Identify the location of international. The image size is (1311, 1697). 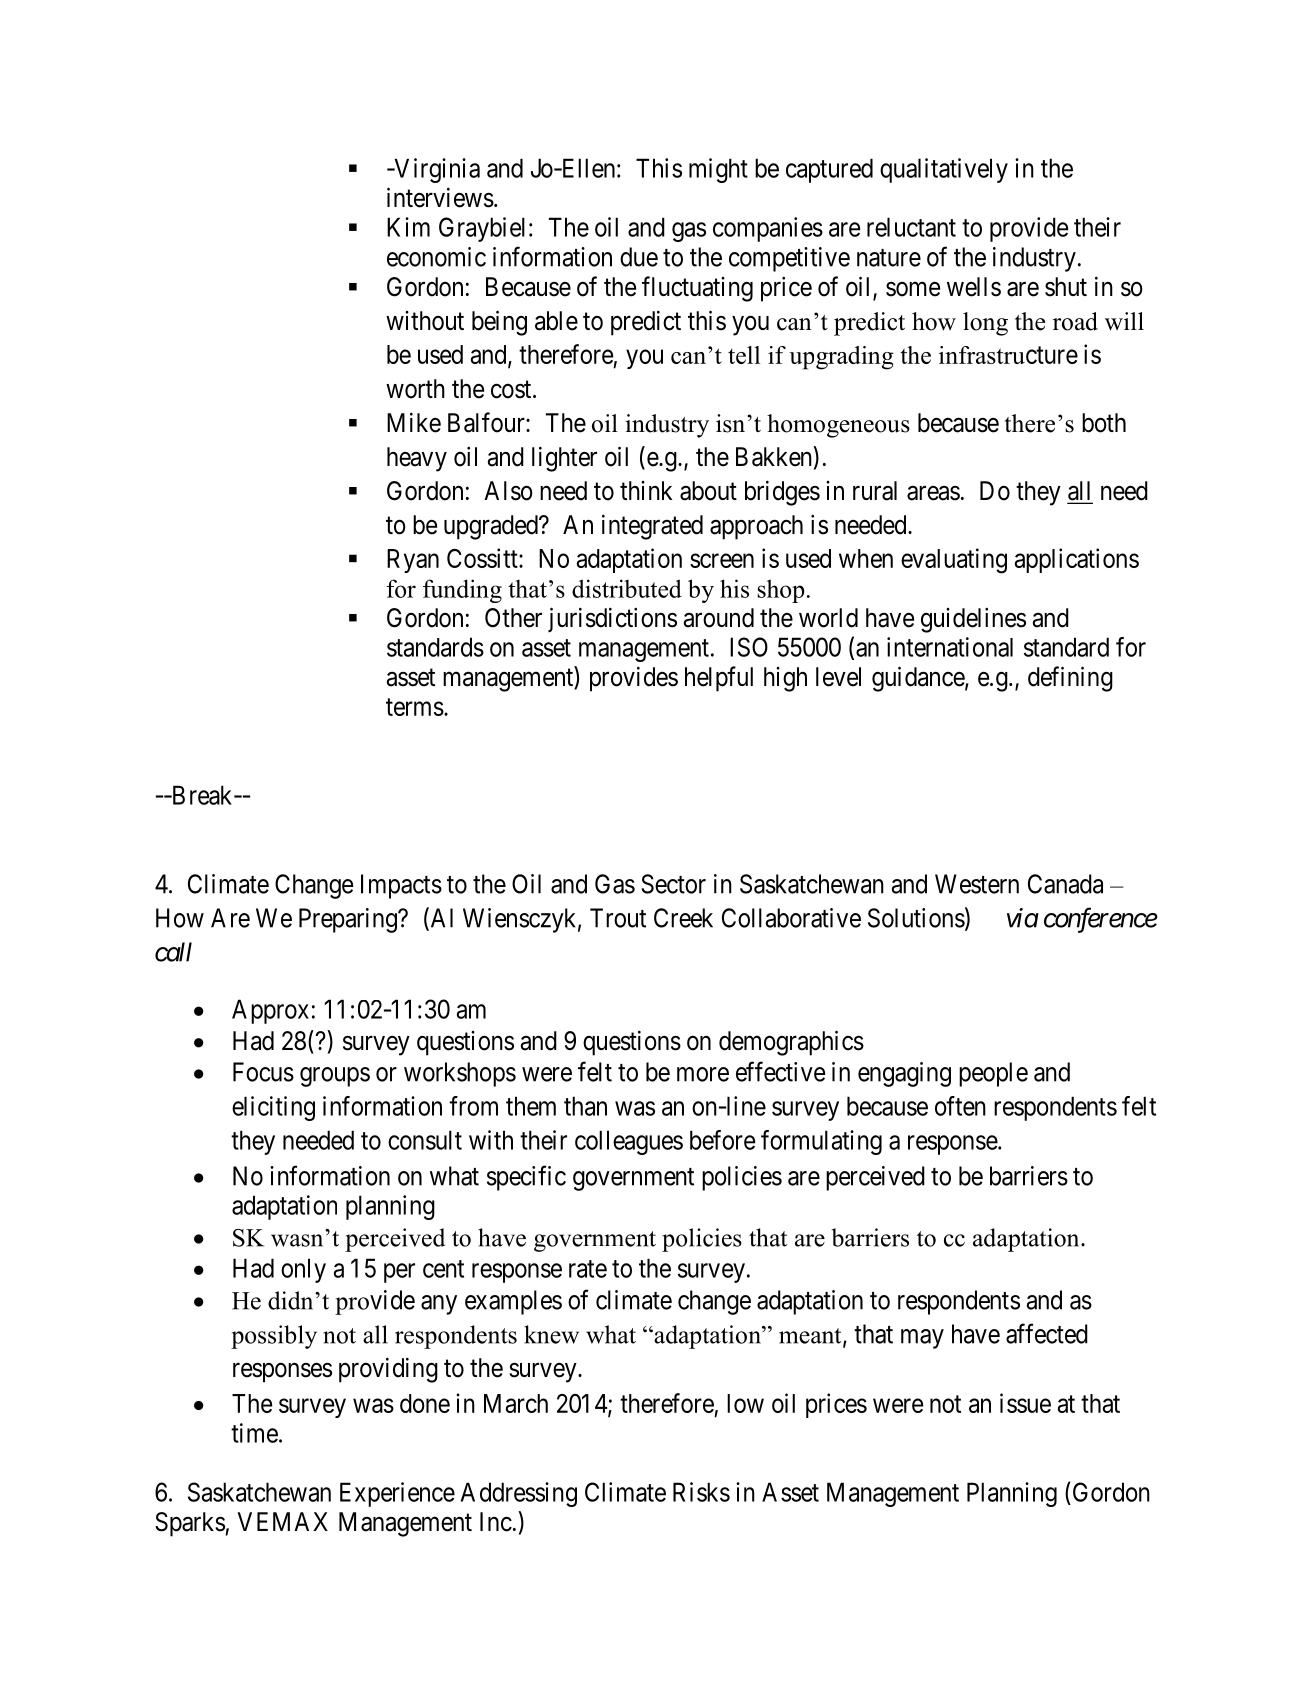
(950, 647).
